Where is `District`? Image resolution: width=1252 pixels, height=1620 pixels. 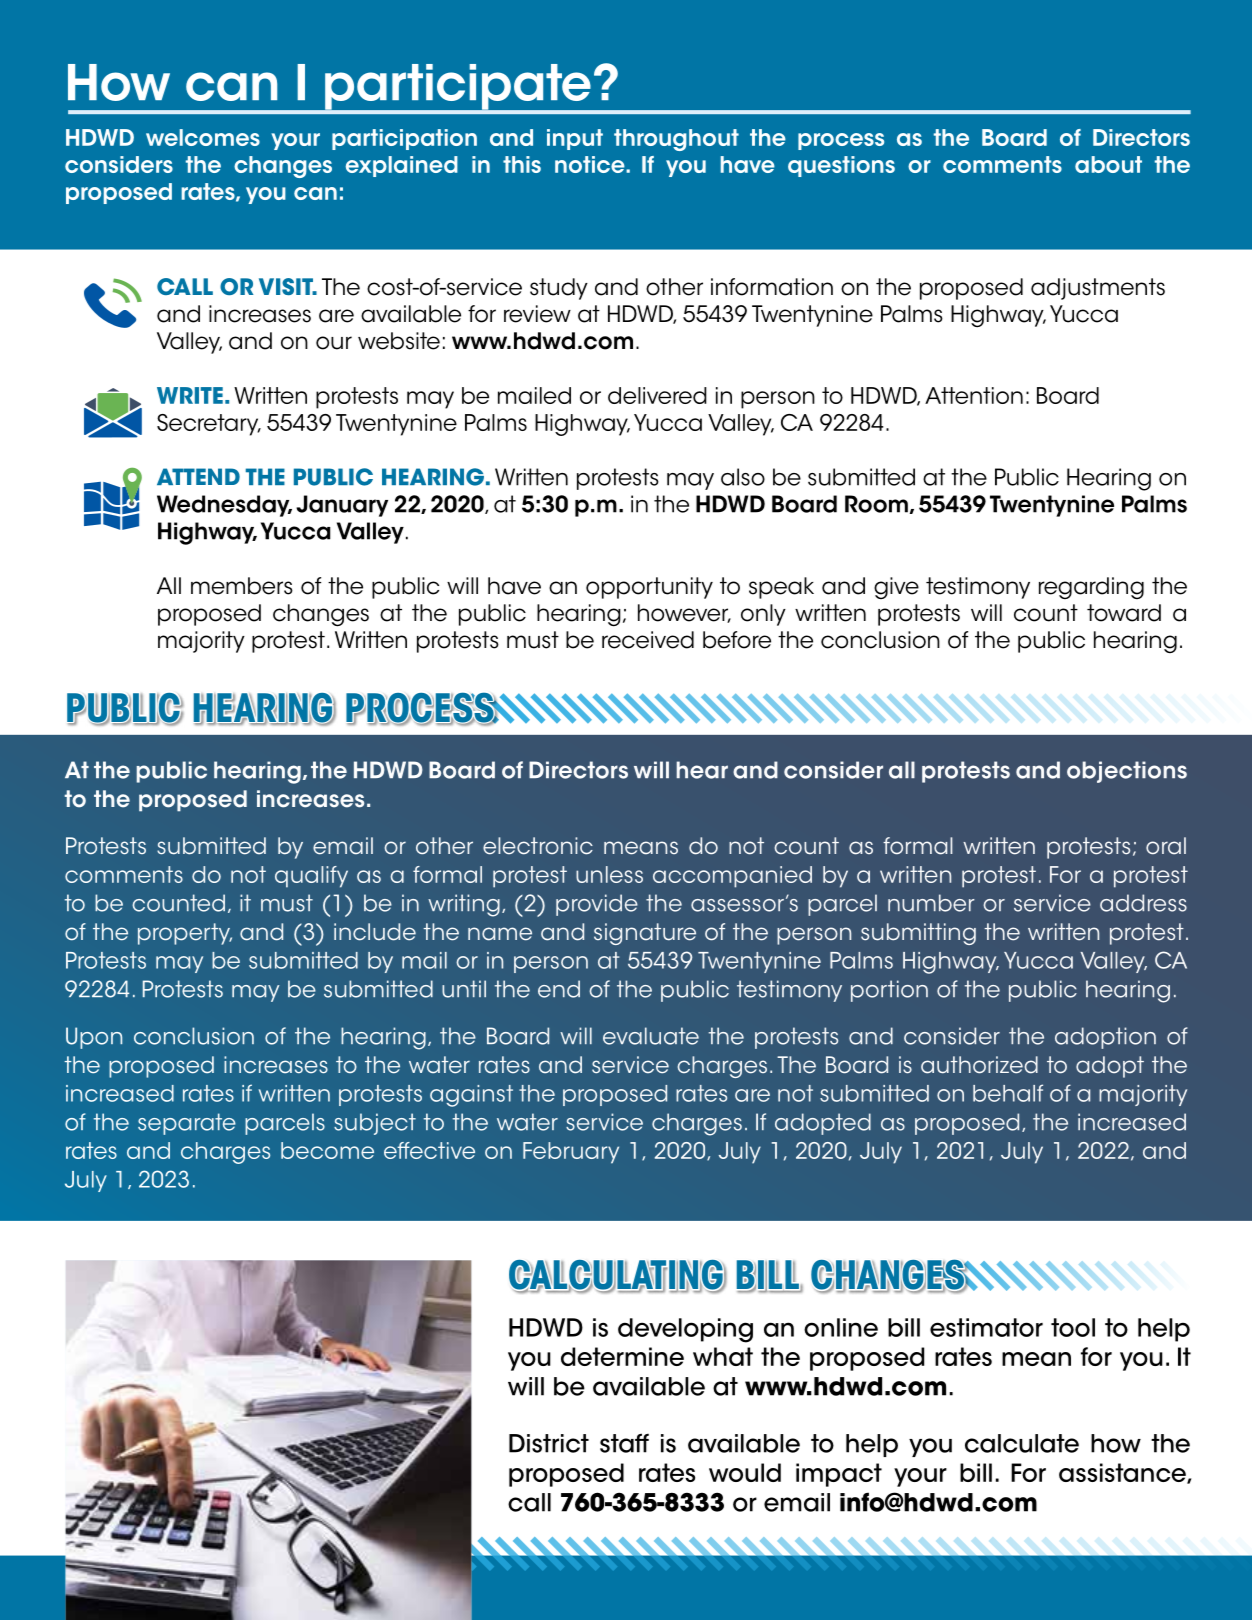 District is located at coordinates (549, 1443).
